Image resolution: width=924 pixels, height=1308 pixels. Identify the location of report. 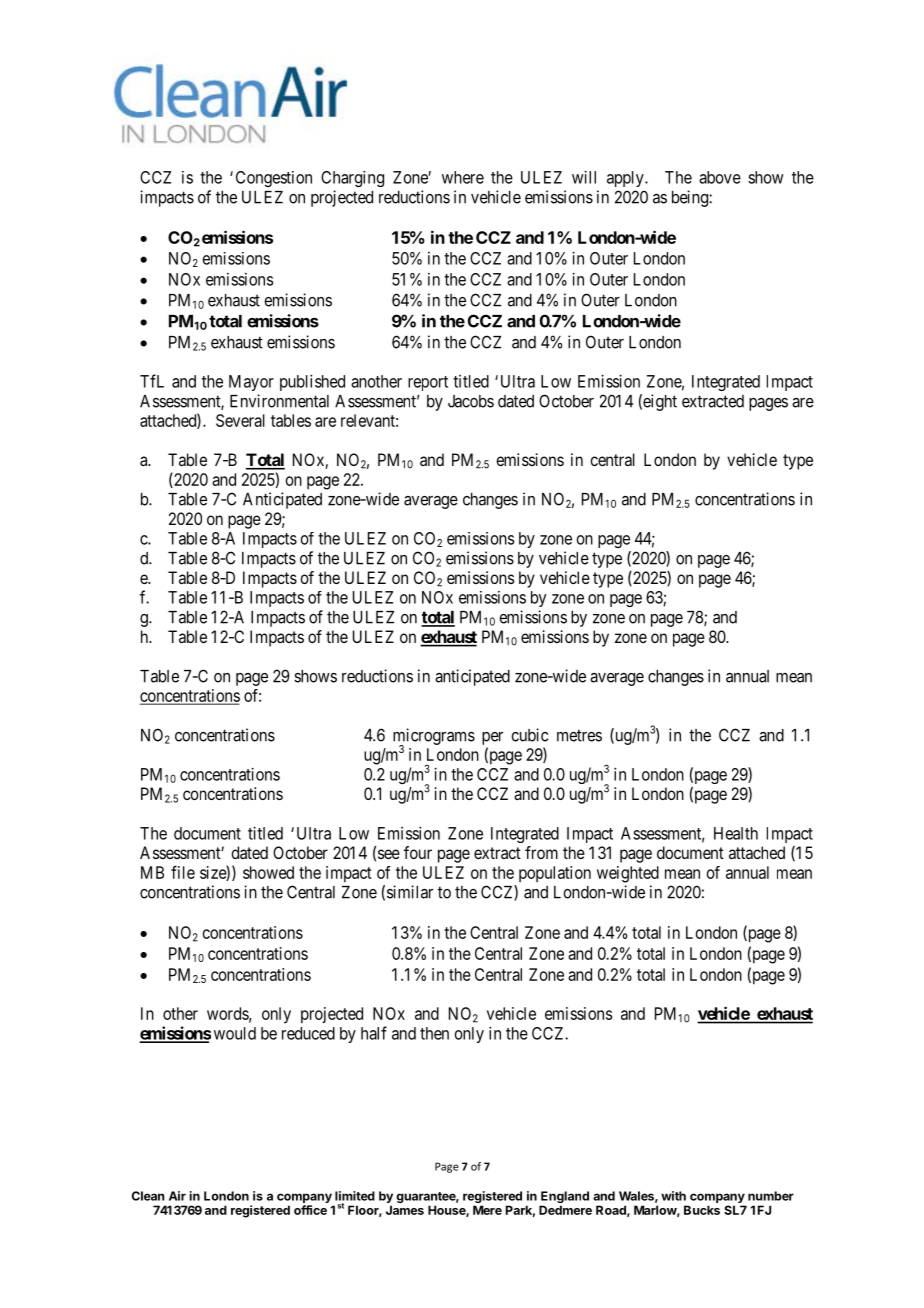
(428, 383).
